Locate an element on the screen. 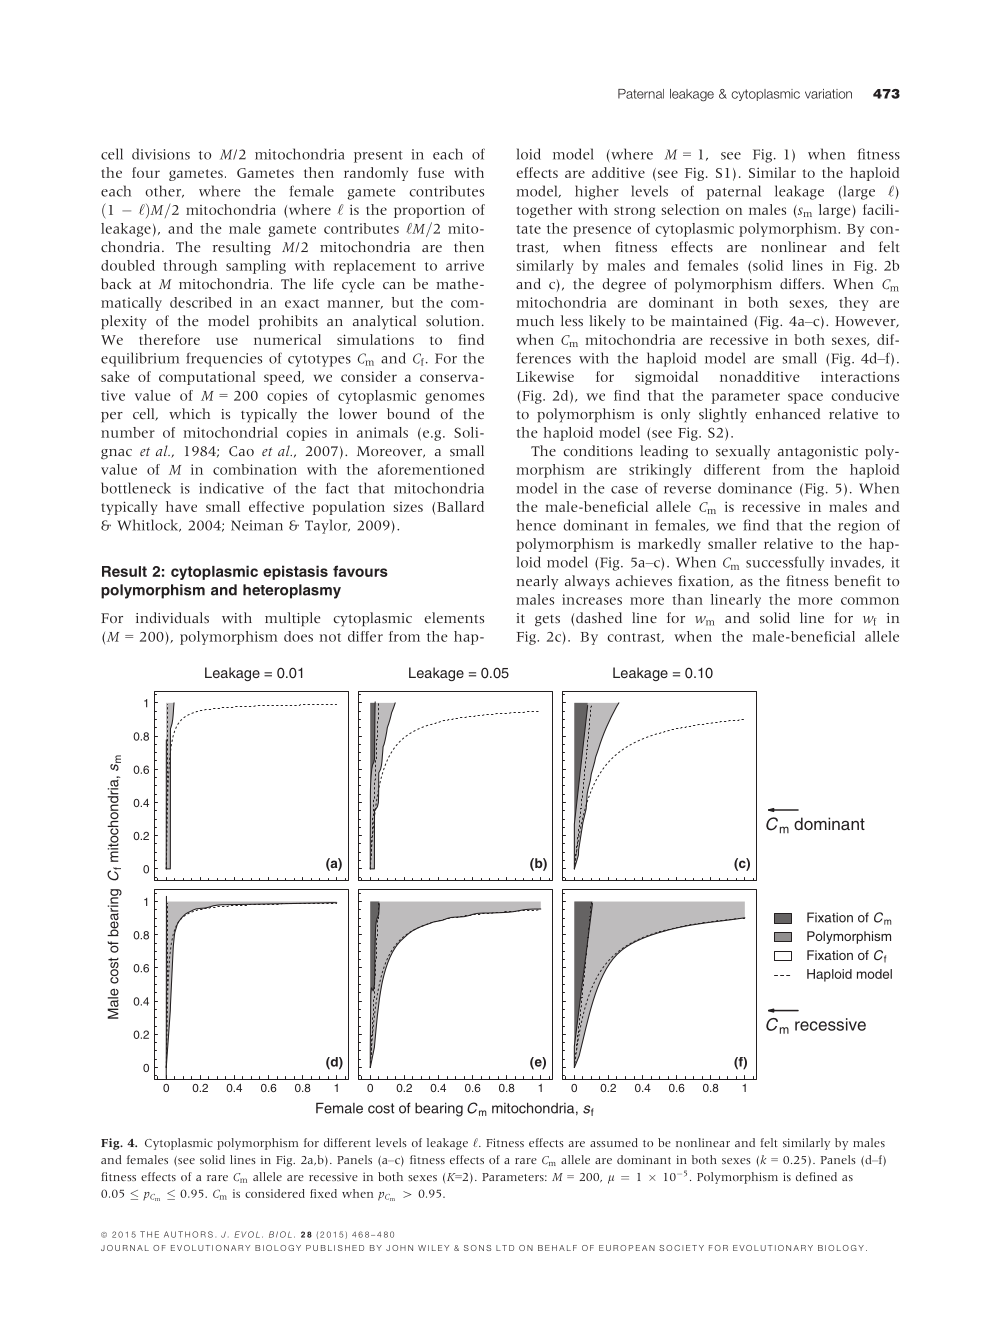 The image size is (1008, 1344). divisions is located at coordinates (161, 154).
